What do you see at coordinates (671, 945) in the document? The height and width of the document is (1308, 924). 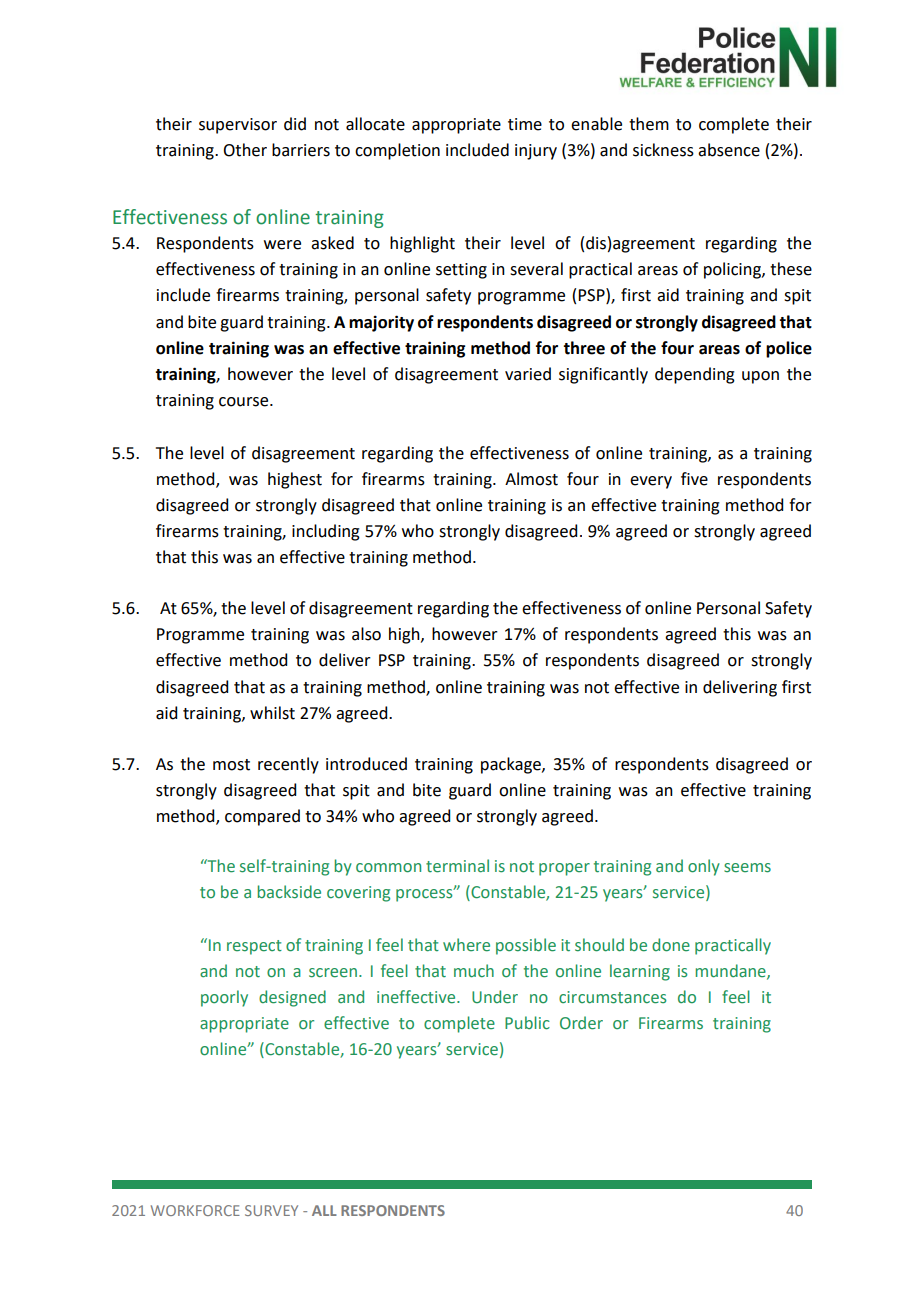 I see `done` at bounding box center [671, 945].
